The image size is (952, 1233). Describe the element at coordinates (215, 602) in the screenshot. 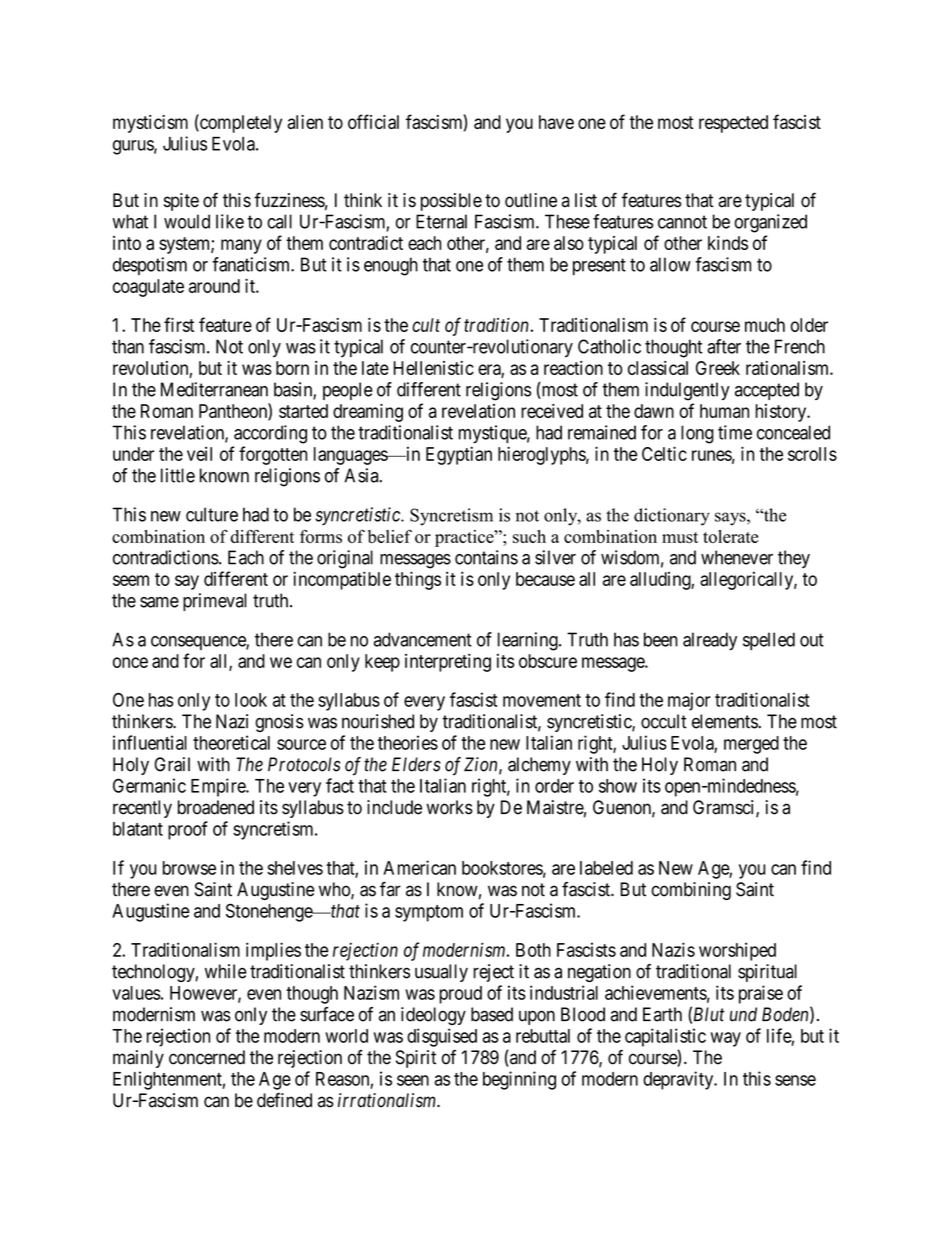

I see `primeval` at that location.
